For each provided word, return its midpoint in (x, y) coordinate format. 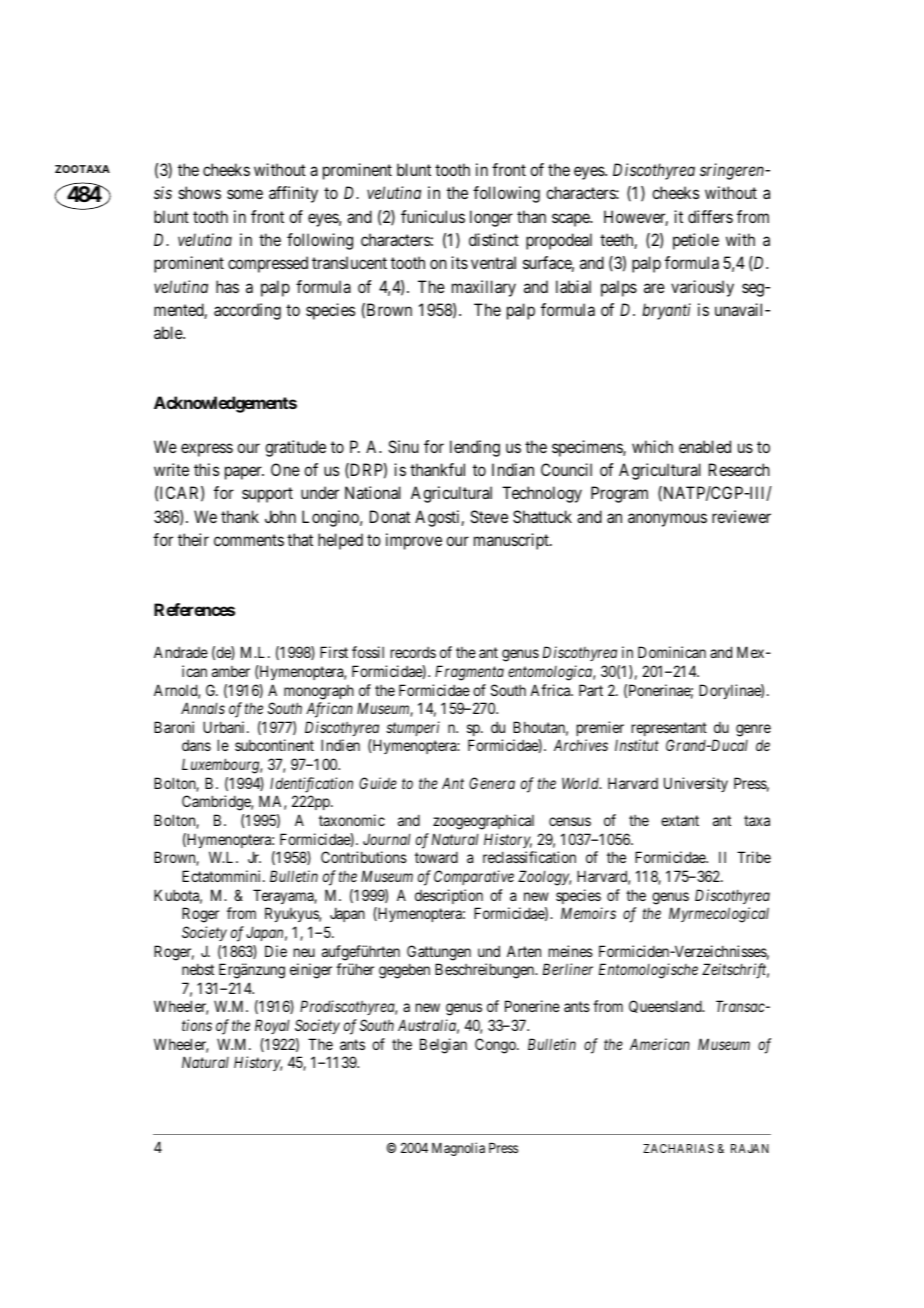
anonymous (667, 520)
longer (491, 218)
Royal (272, 1026)
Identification (311, 785)
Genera (492, 783)
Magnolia (458, 1149)
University (696, 784)
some (245, 194)
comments (249, 540)
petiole (696, 241)
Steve (489, 516)
